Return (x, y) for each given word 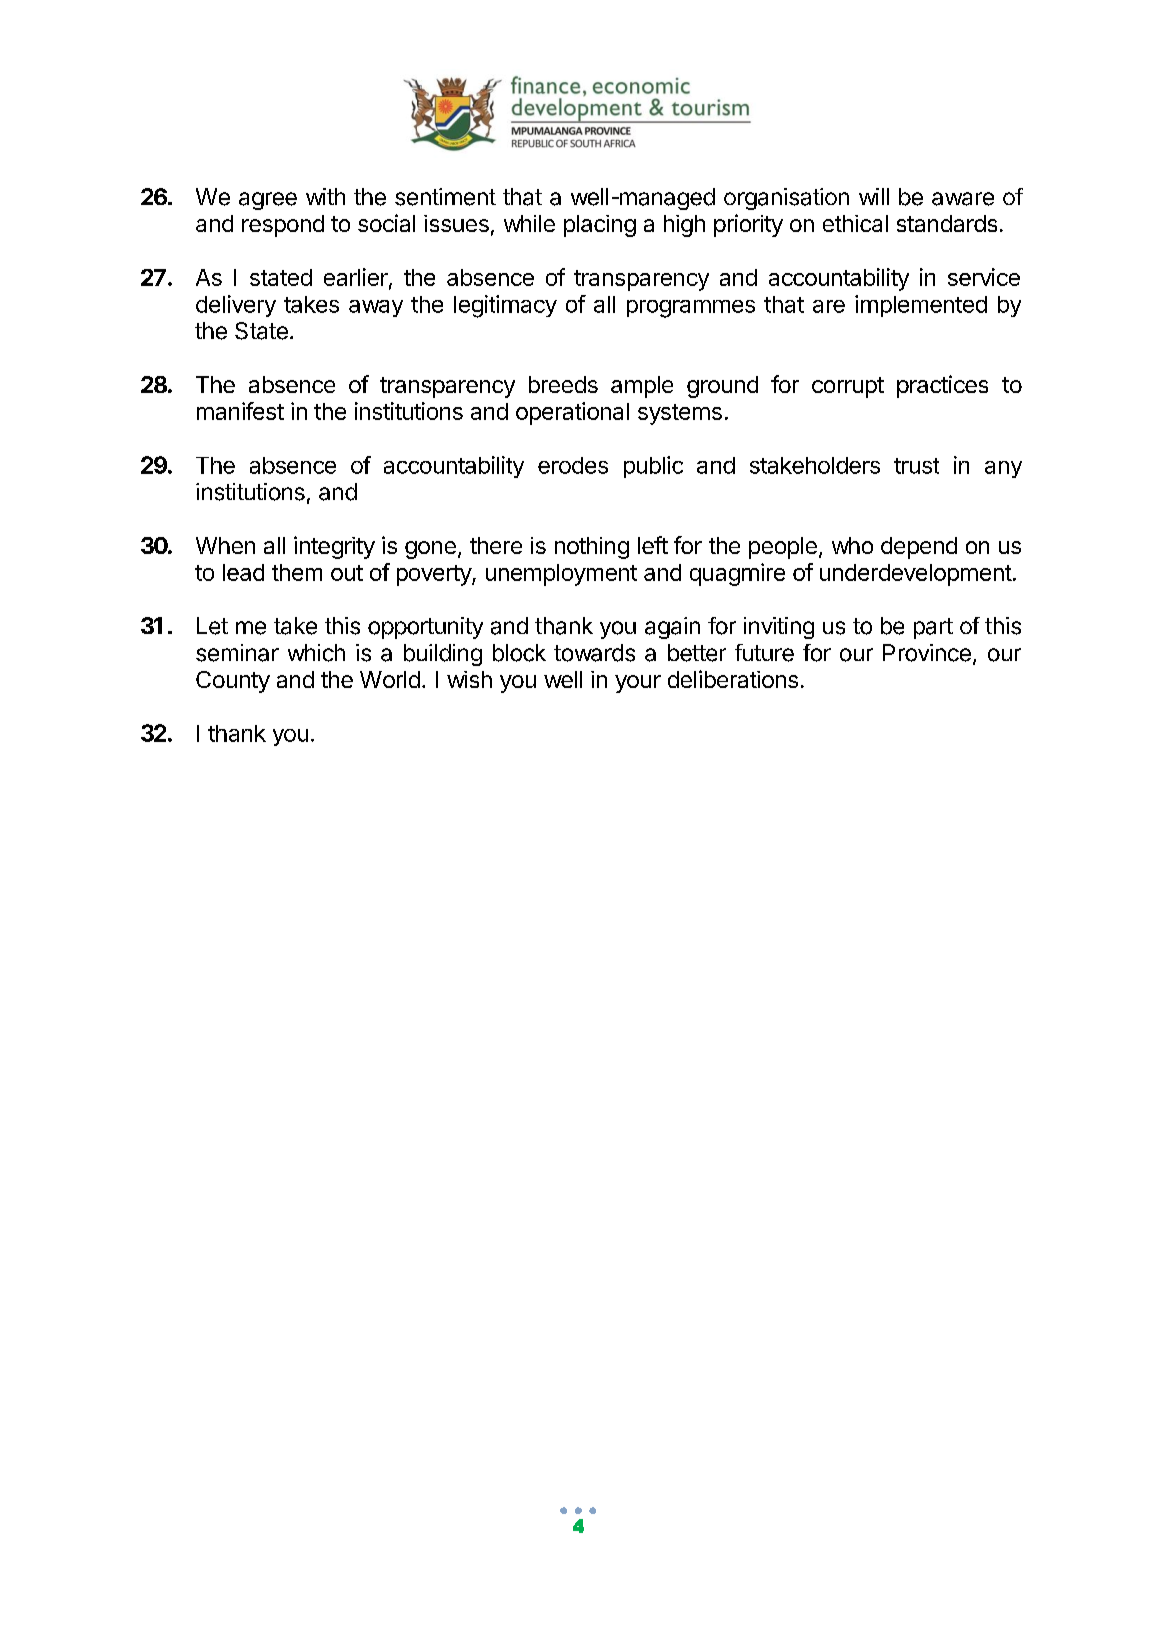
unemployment (561, 575)
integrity (334, 547)
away (376, 308)
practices (942, 386)
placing (600, 226)
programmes (691, 309)
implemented (921, 306)
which (316, 653)
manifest (240, 411)
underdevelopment (916, 575)
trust (916, 466)
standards (947, 223)
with (325, 196)
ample (642, 387)
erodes (573, 465)
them (297, 572)
